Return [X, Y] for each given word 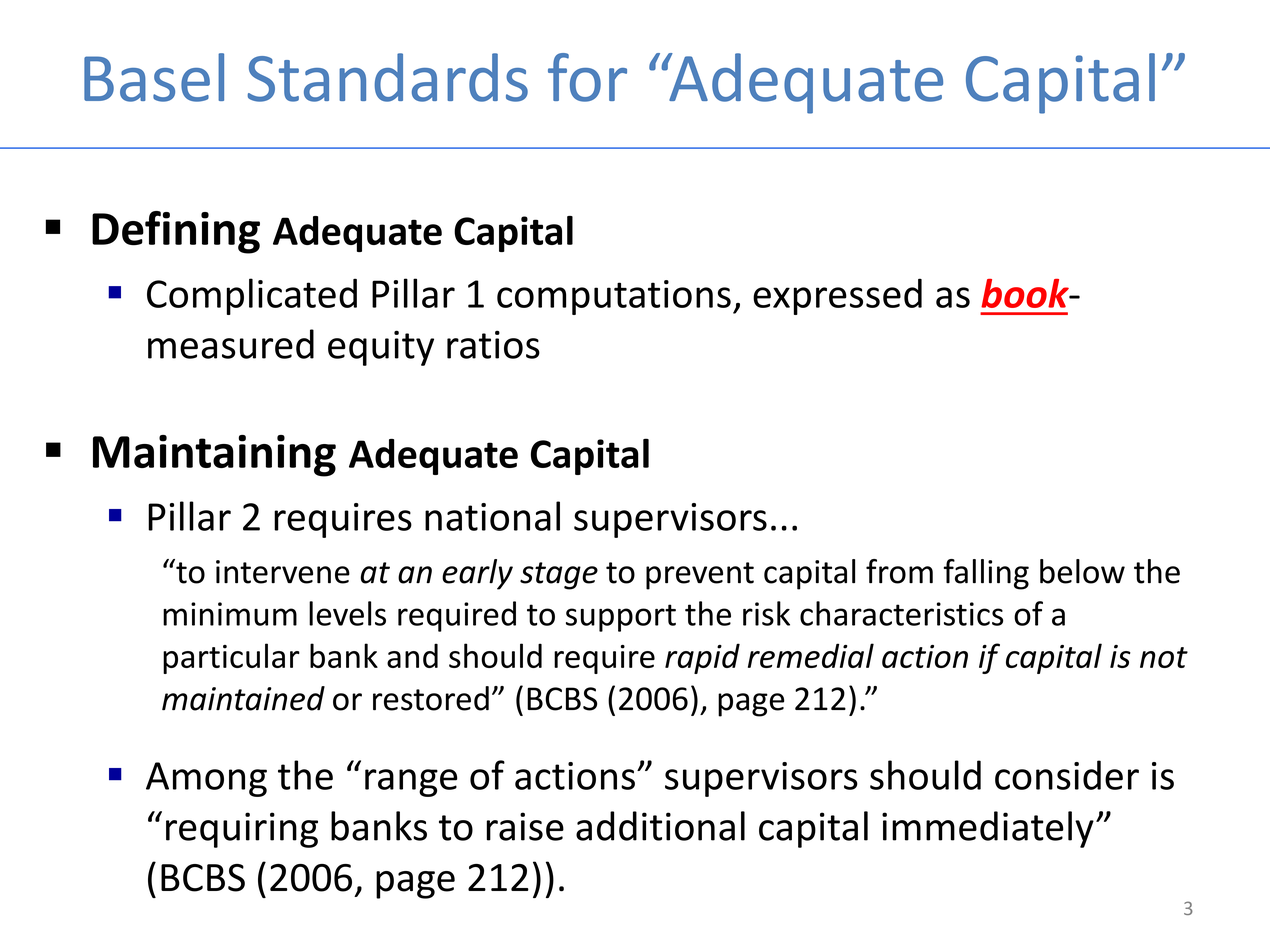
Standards [388, 77]
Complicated [252, 296]
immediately [988, 829]
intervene [283, 572]
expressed [837, 296]
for [587, 77]
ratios [493, 345]
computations [614, 297]
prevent [700, 576]
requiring [242, 830]
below [1082, 571]
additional [660, 826]
